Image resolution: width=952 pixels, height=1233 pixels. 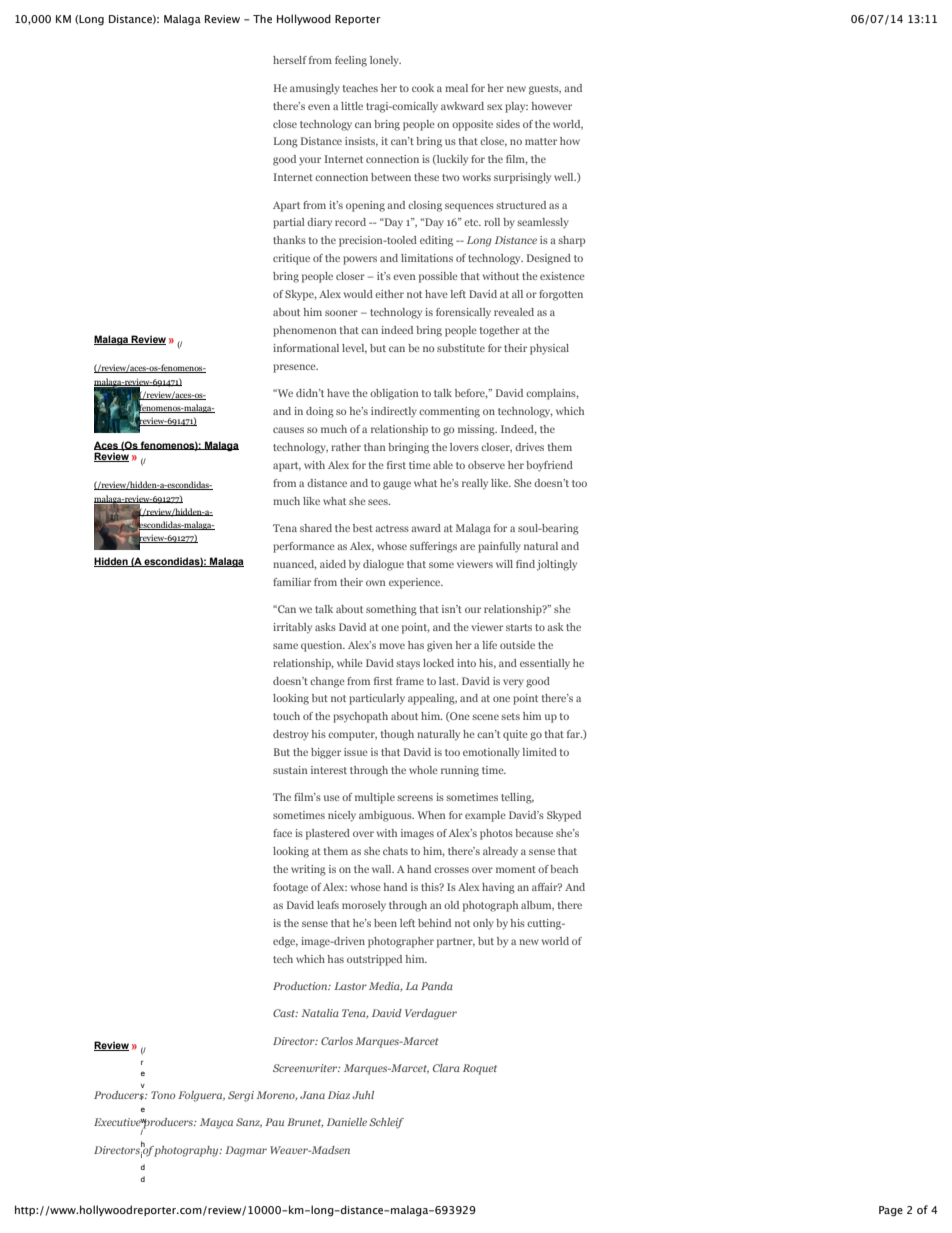 I want to click on far, so click(x=574, y=734).
